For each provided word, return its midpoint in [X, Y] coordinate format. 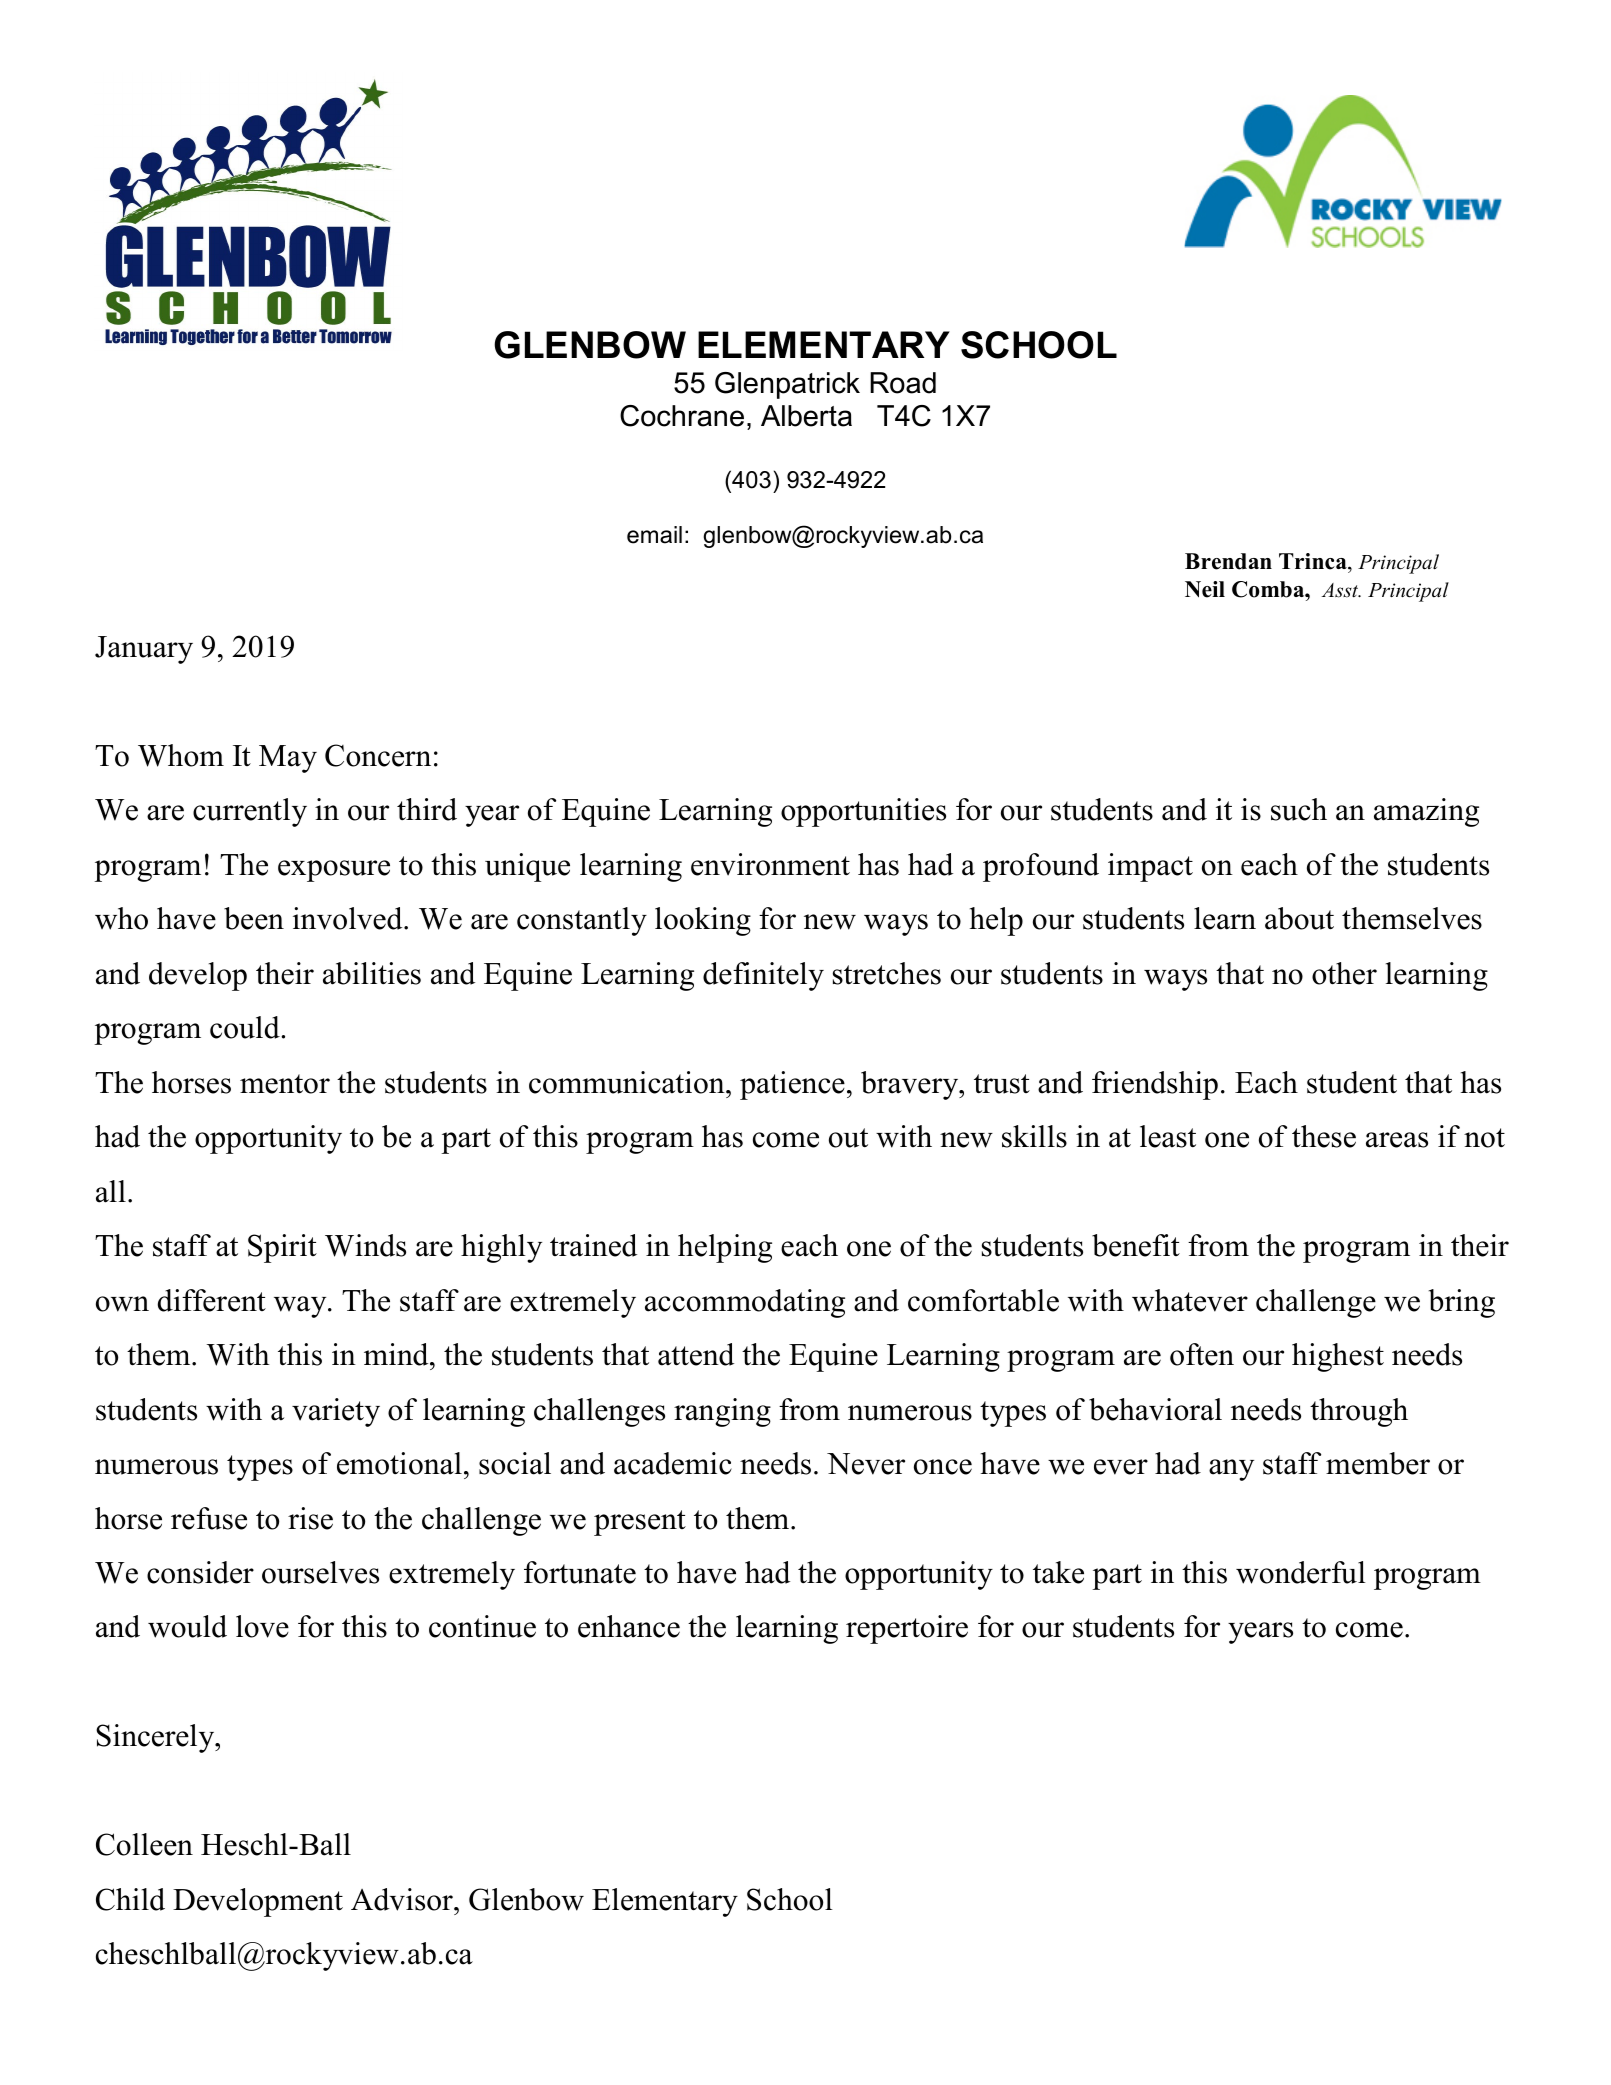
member [1378, 1463]
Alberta [806, 416]
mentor [285, 1084]
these [1324, 1136]
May [288, 759]
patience [792, 1085]
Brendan [1228, 561]
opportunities [863, 812]
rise [310, 1518]
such [1299, 809]
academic [673, 1463]
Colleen [144, 1844]
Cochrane [682, 416]
